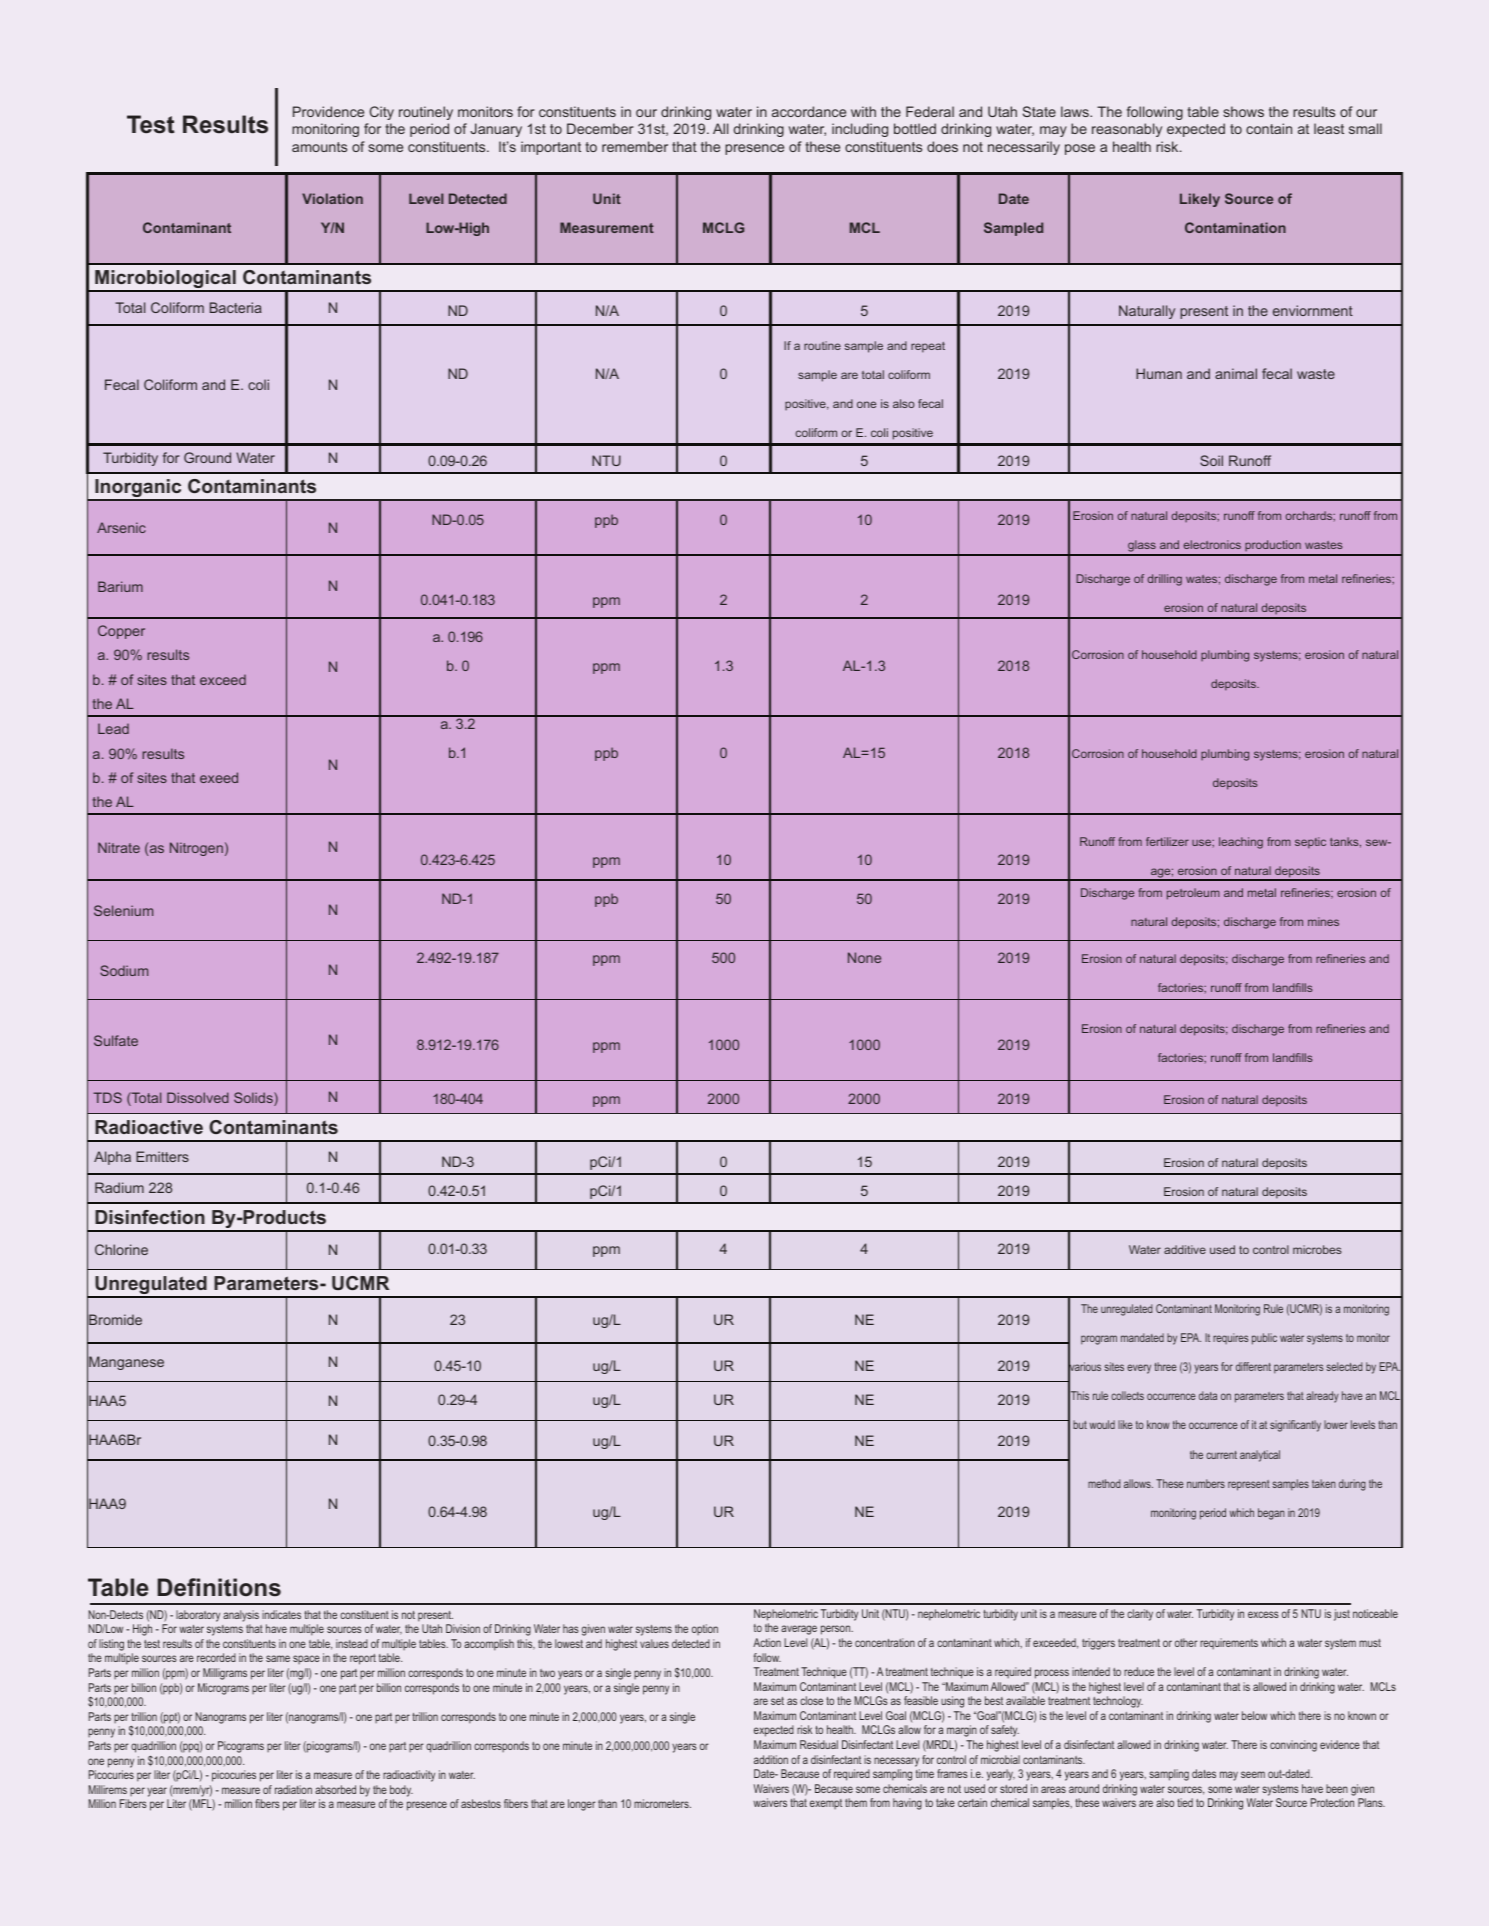 This screenshot has width=1489, height=1926. Describe the element at coordinates (1269, 128) in the screenshot. I see `contain` at that location.
